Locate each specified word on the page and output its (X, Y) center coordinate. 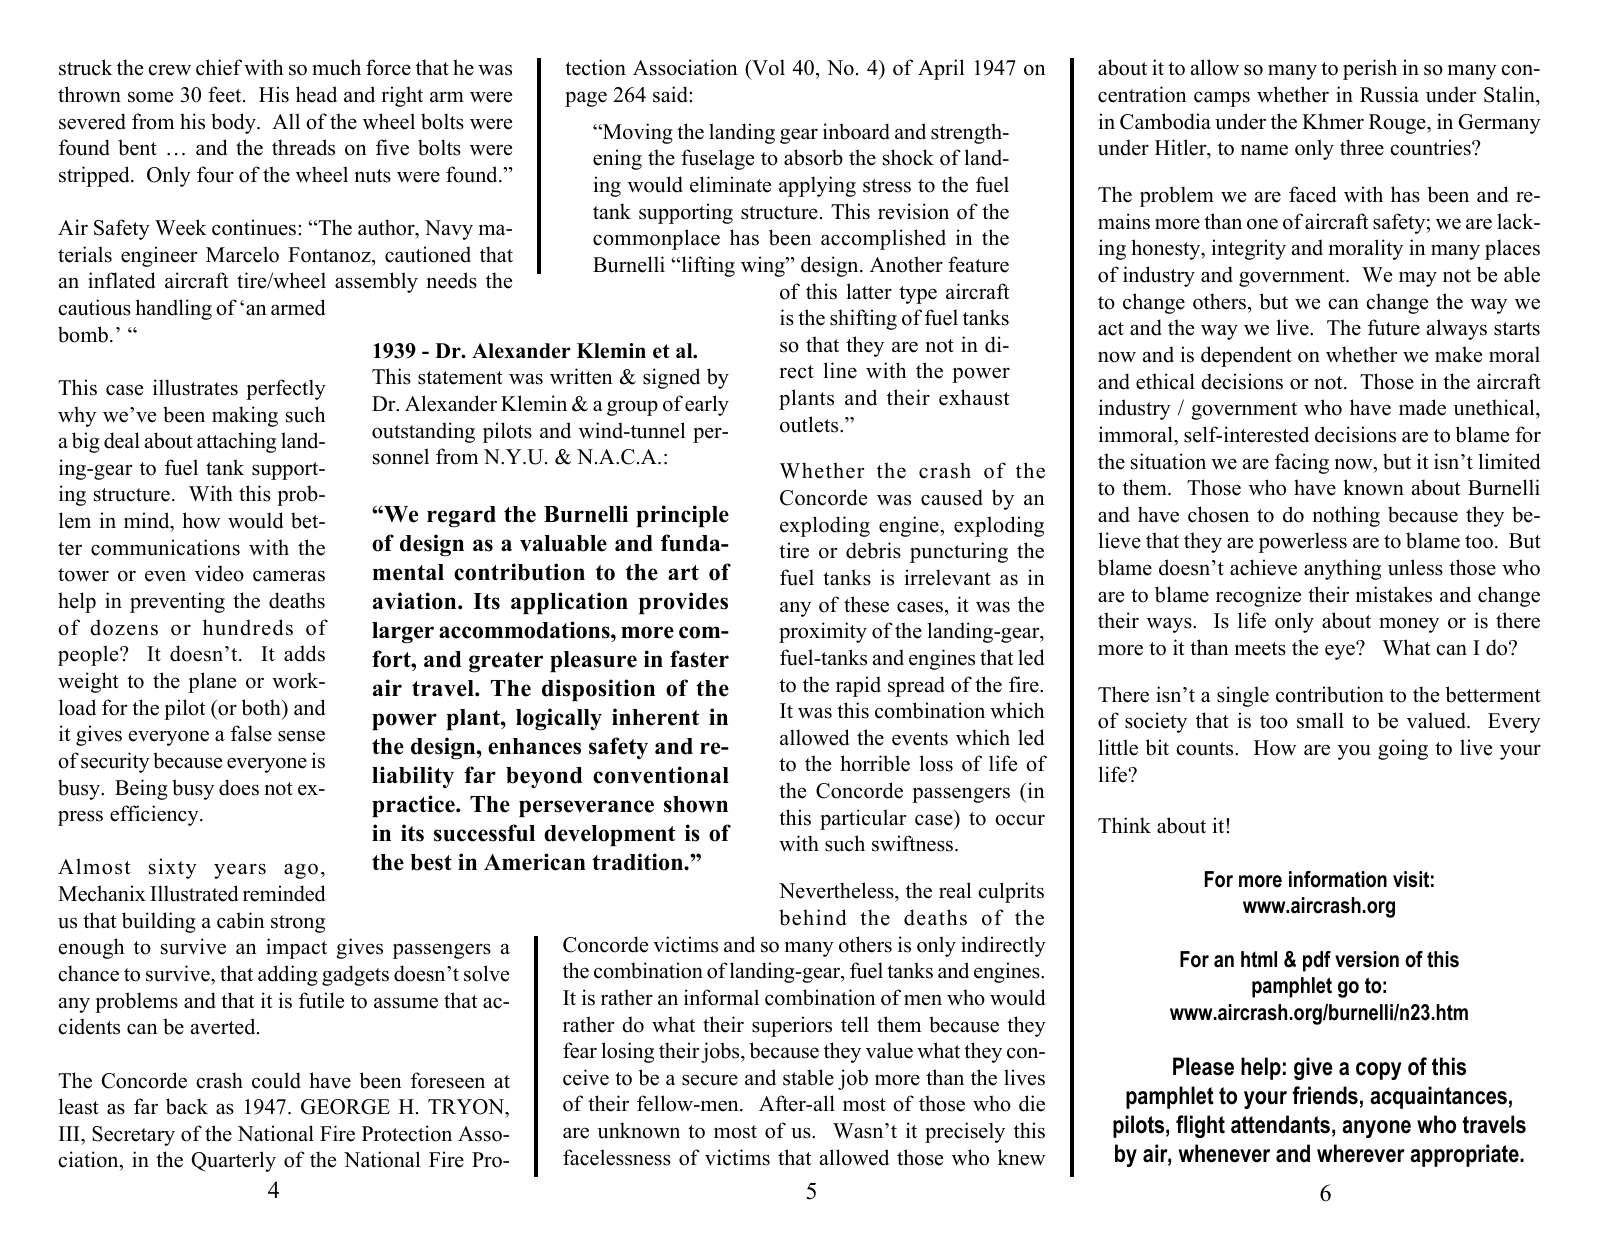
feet (226, 94)
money (1409, 625)
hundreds (248, 627)
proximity (823, 632)
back (187, 1106)
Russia (1389, 94)
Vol (767, 69)
